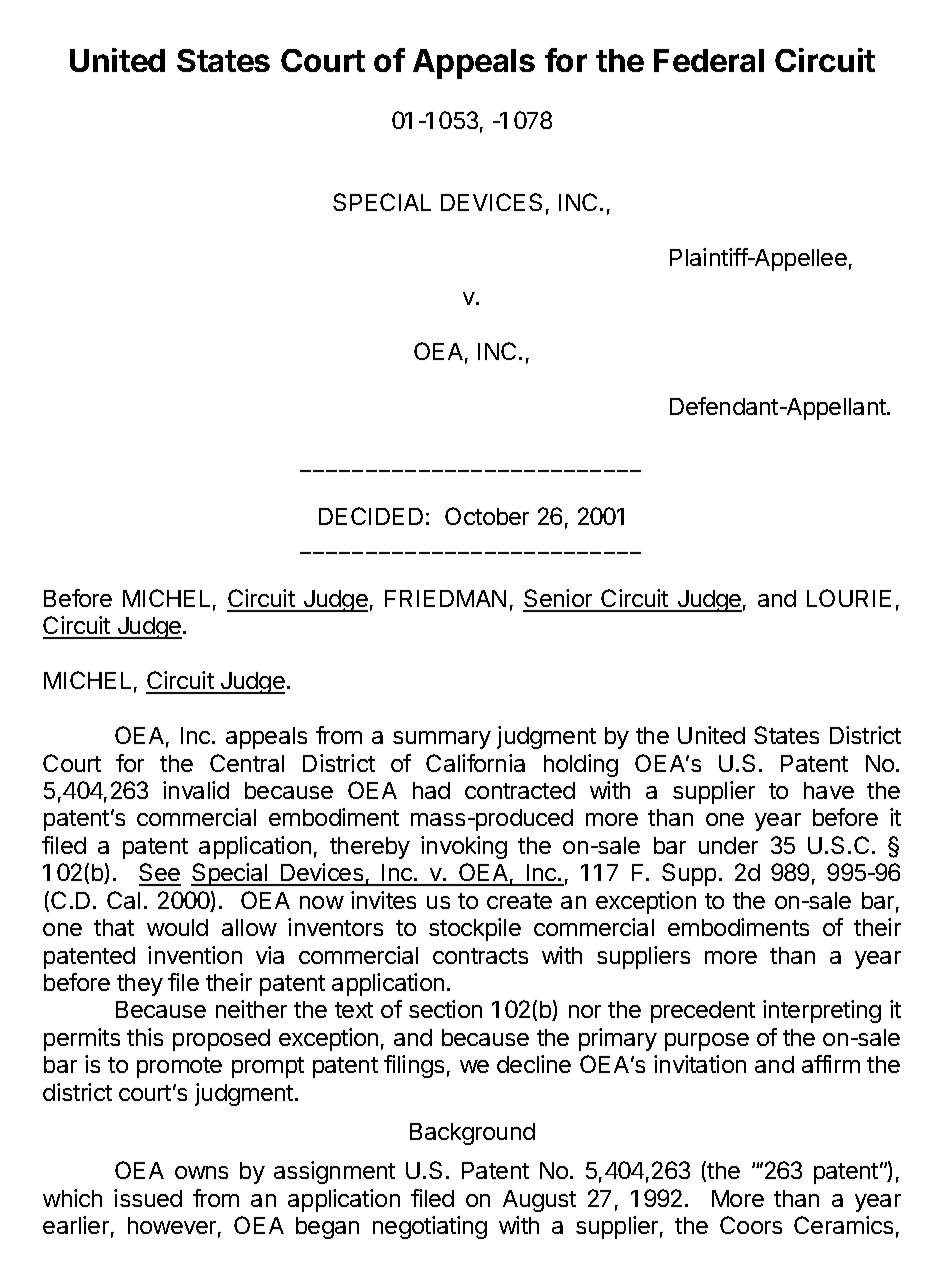 The height and width of the screenshot is (1288, 944). I want to click on holding, so click(581, 765).
